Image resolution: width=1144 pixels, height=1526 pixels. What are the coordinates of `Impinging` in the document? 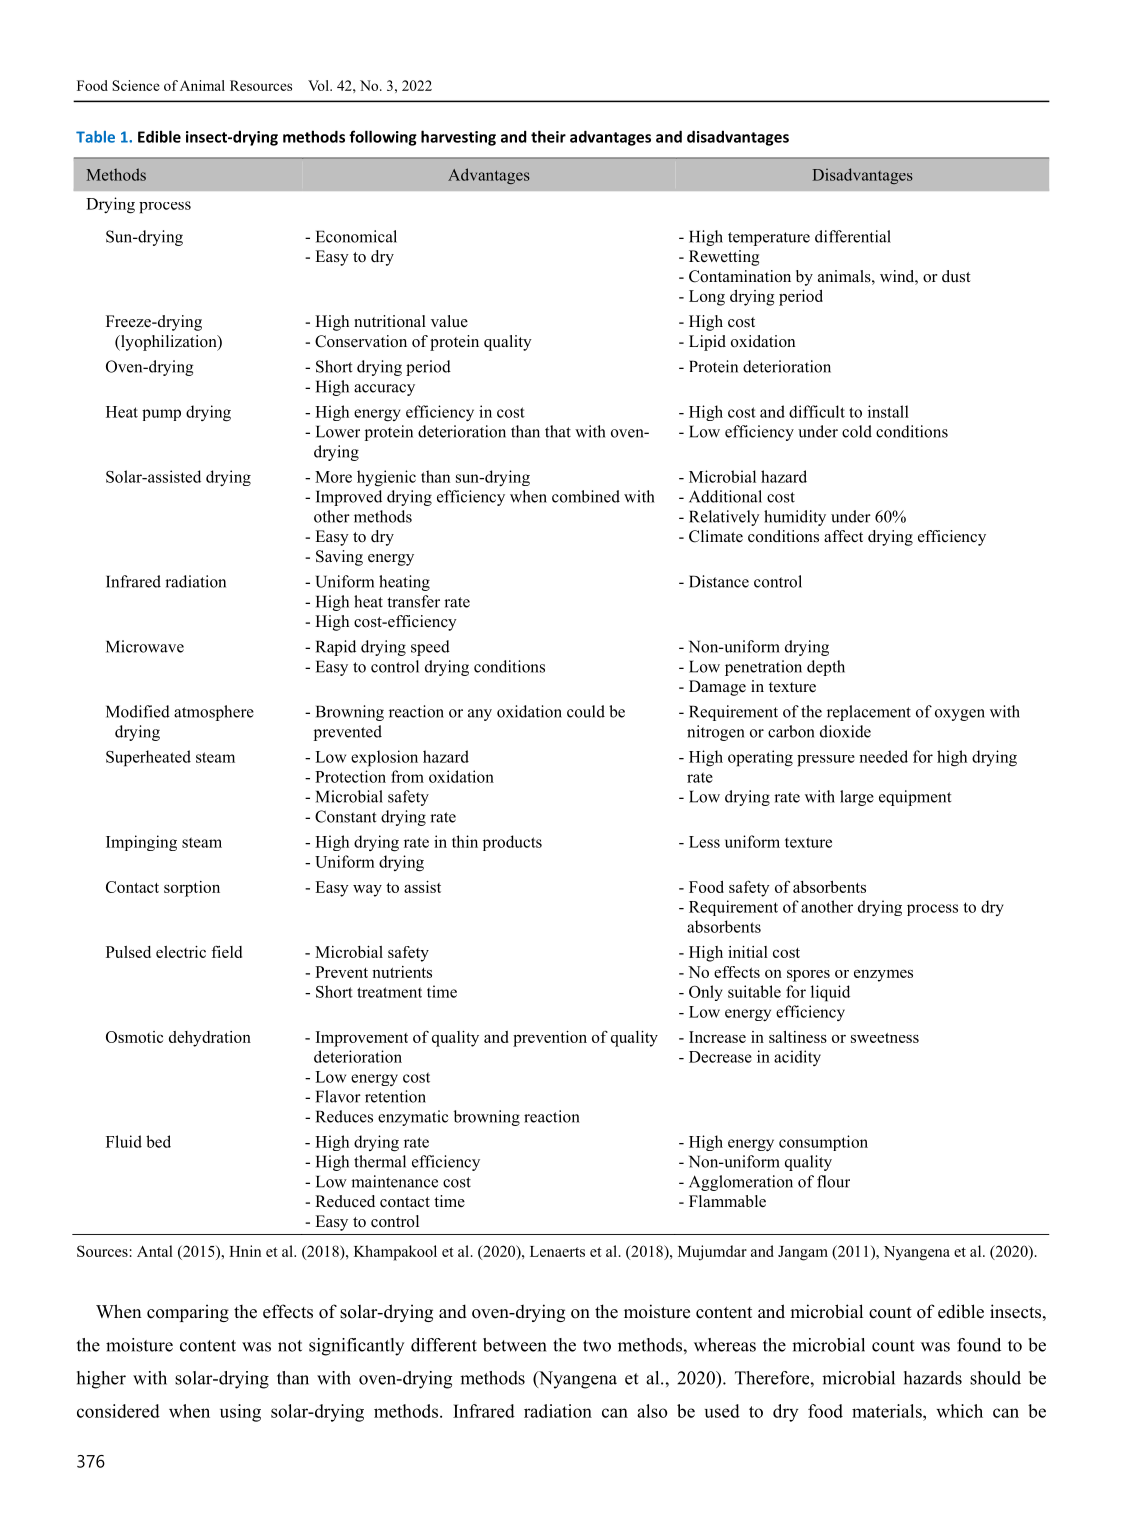 It's located at (141, 843).
